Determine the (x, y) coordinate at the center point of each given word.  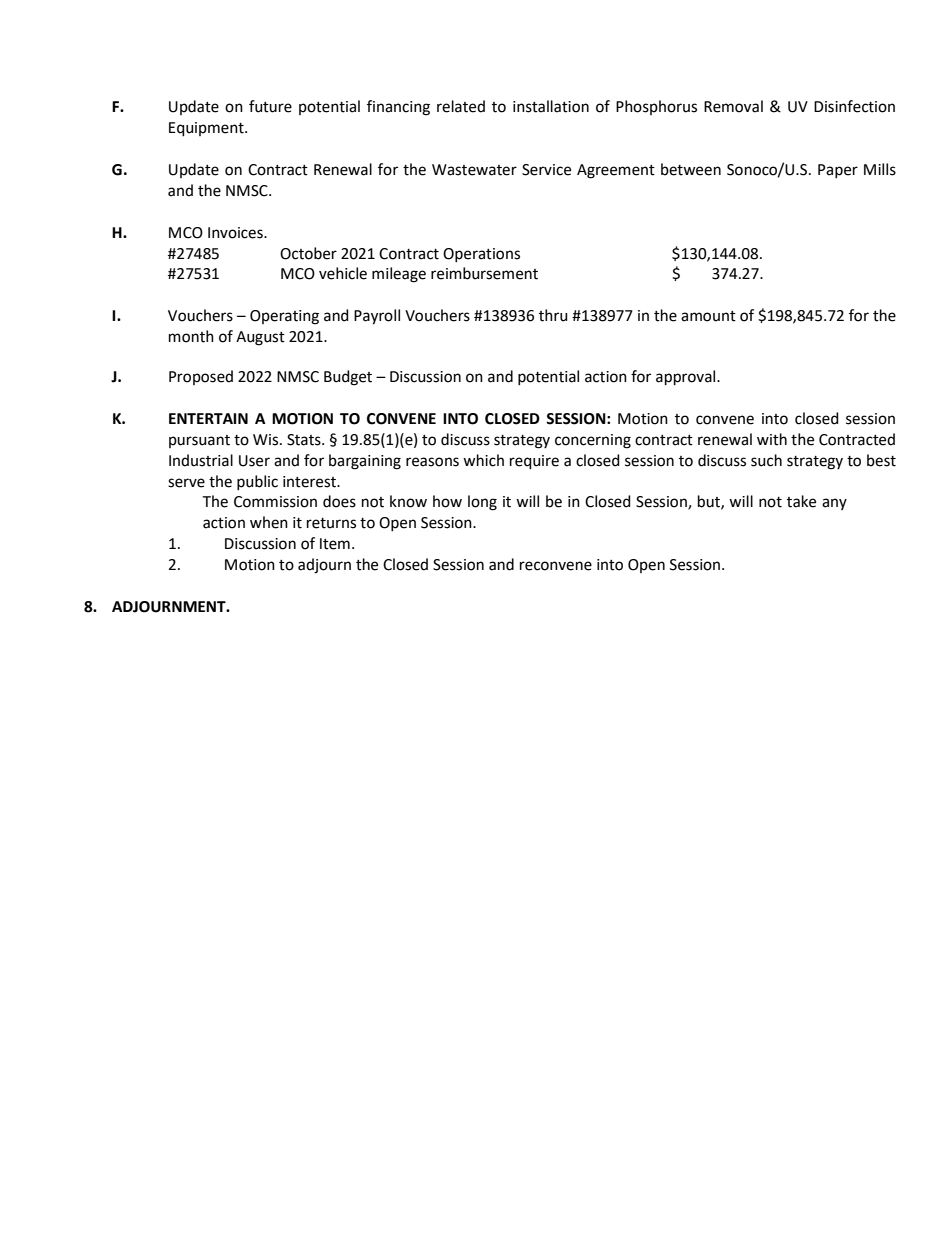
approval (687, 377)
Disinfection (854, 106)
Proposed (201, 377)
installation (551, 106)
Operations (481, 255)
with (772, 439)
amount (708, 316)
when (269, 522)
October (308, 253)
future (270, 106)
